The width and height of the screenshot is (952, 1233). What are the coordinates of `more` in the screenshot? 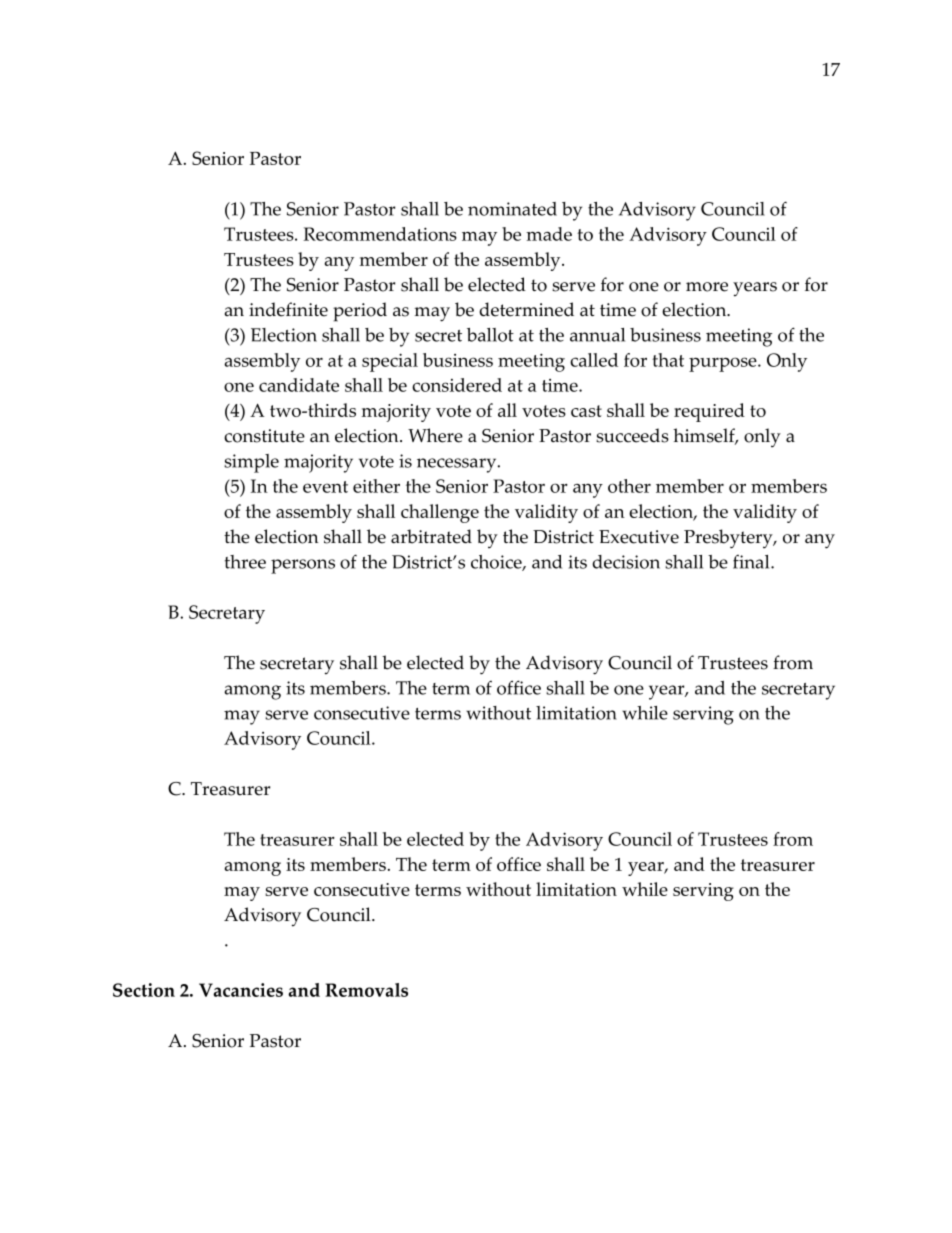 It's located at (707, 287).
